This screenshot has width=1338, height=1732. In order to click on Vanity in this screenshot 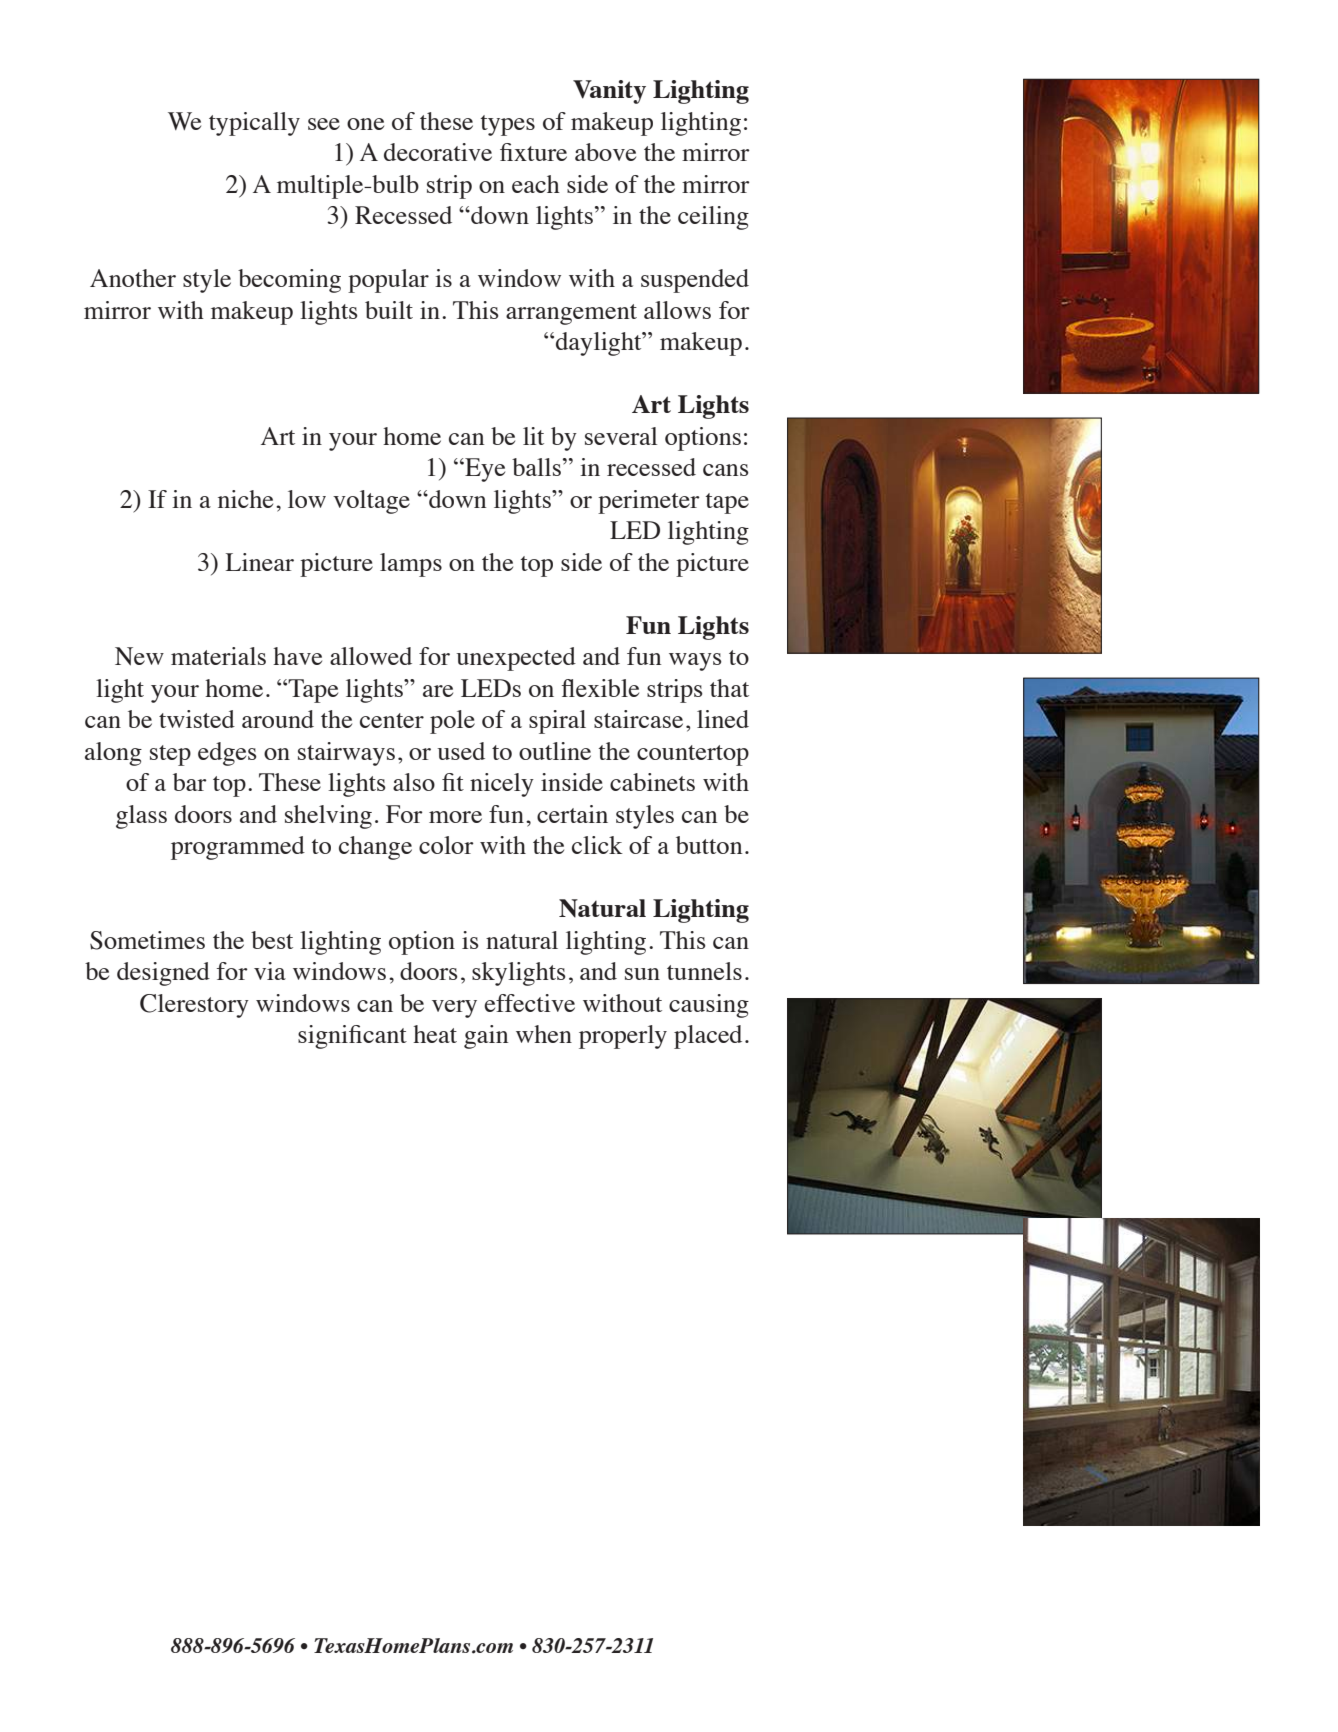, I will do `click(609, 92)`.
